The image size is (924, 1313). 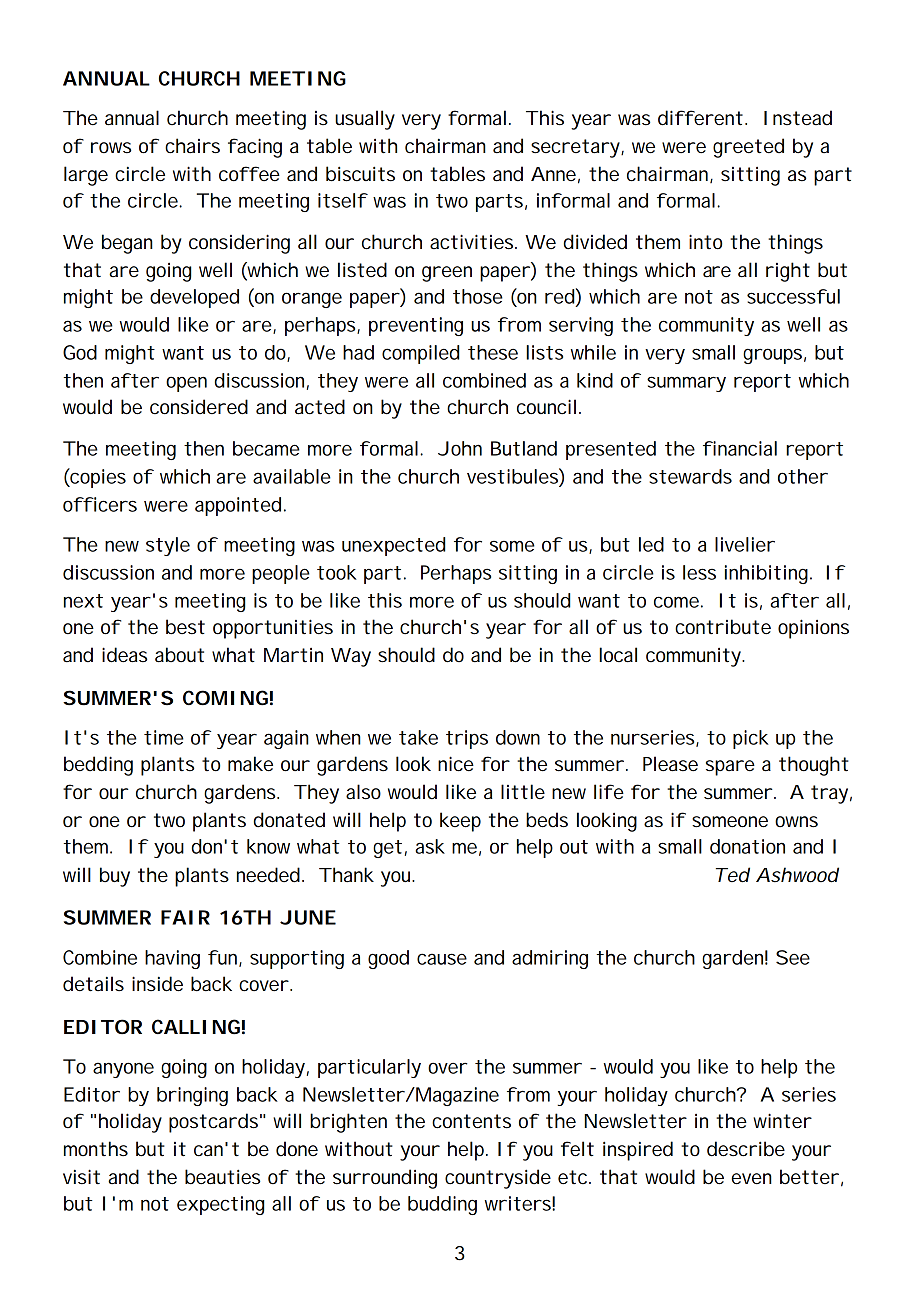 I want to click on beauties, so click(x=222, y=1177).
